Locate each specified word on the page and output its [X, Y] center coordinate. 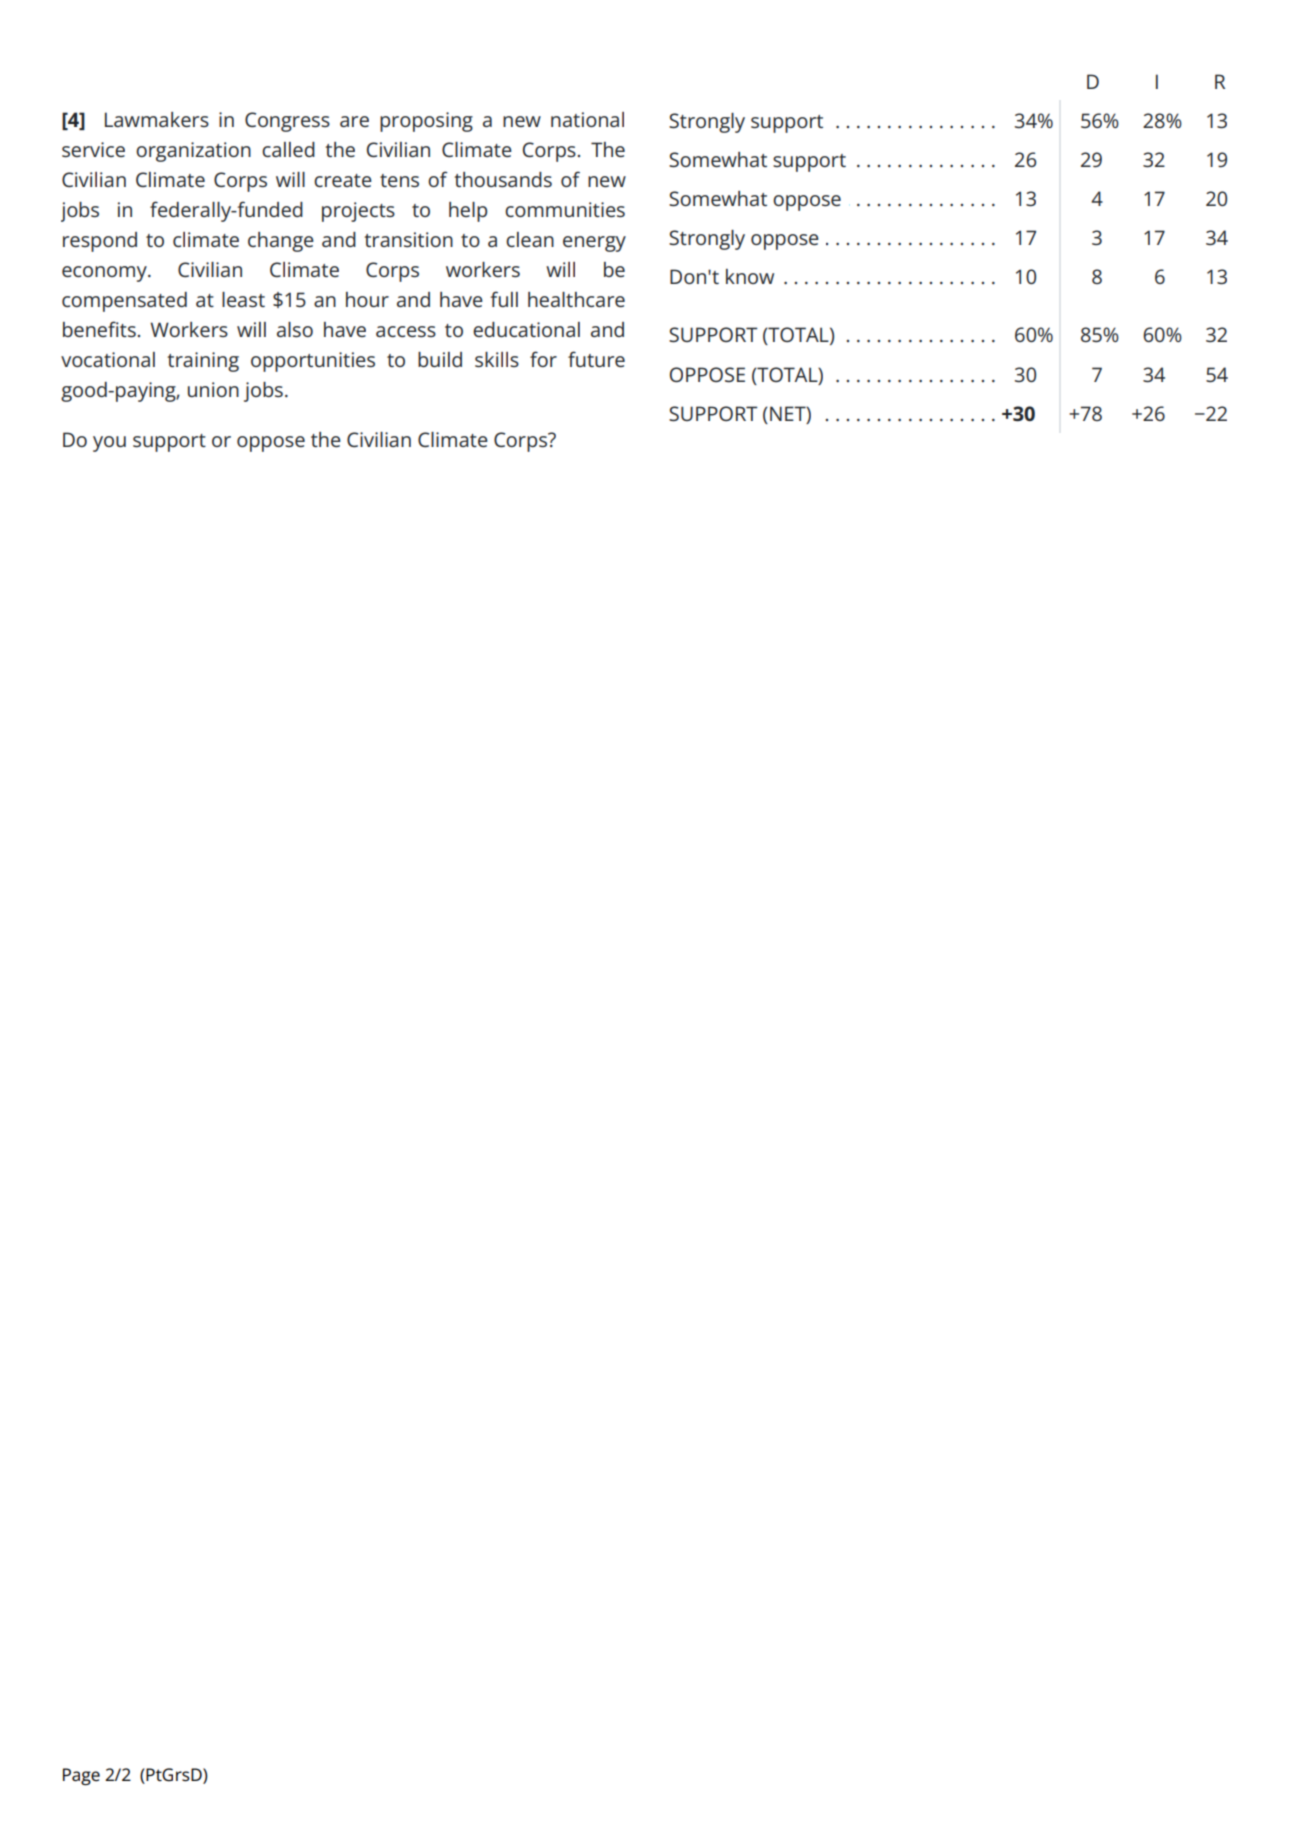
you [109, 444]
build [440, 359]
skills [497, 359]
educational [526, 329]
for [543, 359]
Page [81, 1776]
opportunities [313, 362]
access [406, 331]
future [596, 359]
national [587, 119]
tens [399, 180]
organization [193, 152]
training [203, 362]
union [213, 389]
